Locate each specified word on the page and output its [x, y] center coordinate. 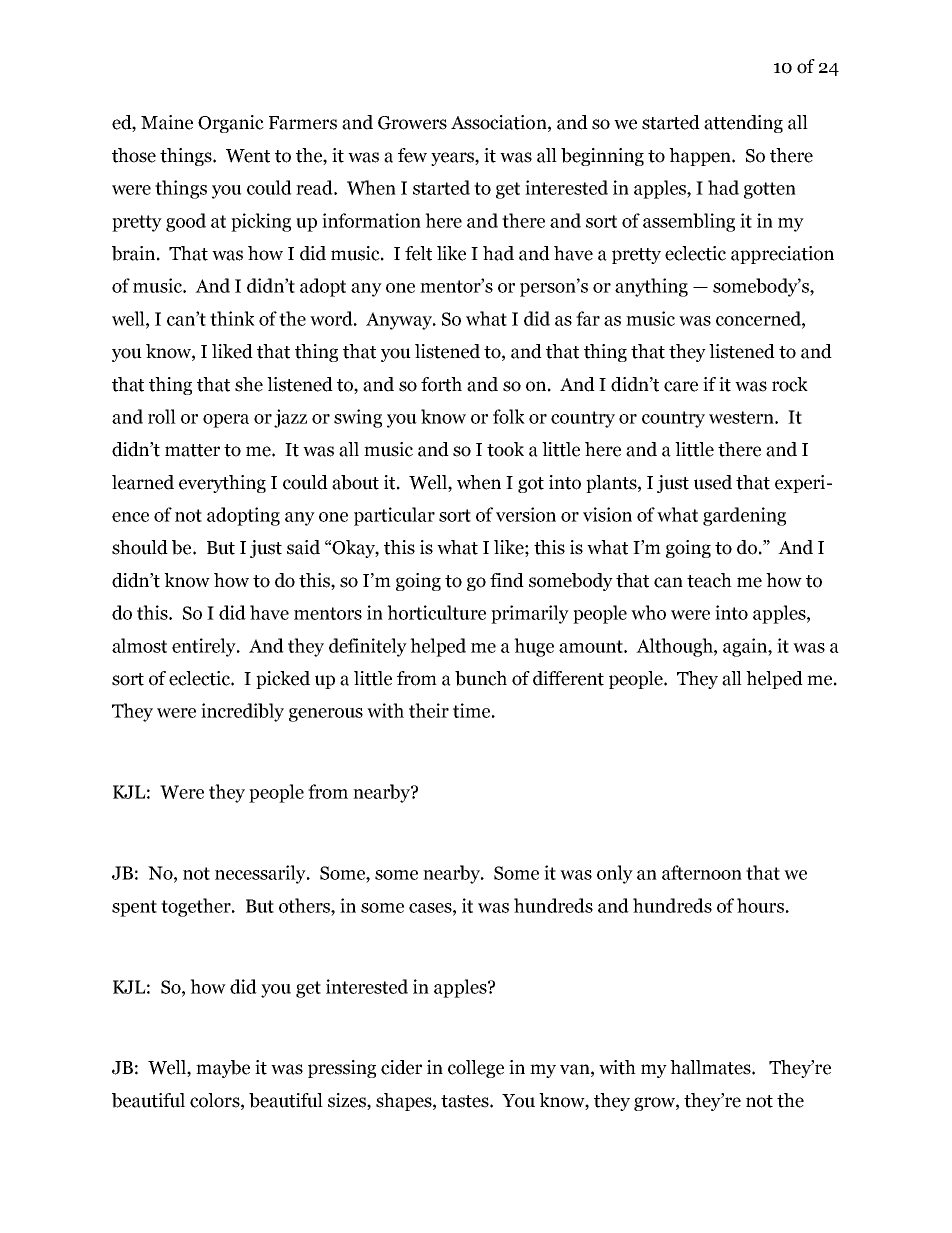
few [412, 155]
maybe [223, 1069]
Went [248, 156]
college [476, 1069]
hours [760, 905]
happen [701, 157]
